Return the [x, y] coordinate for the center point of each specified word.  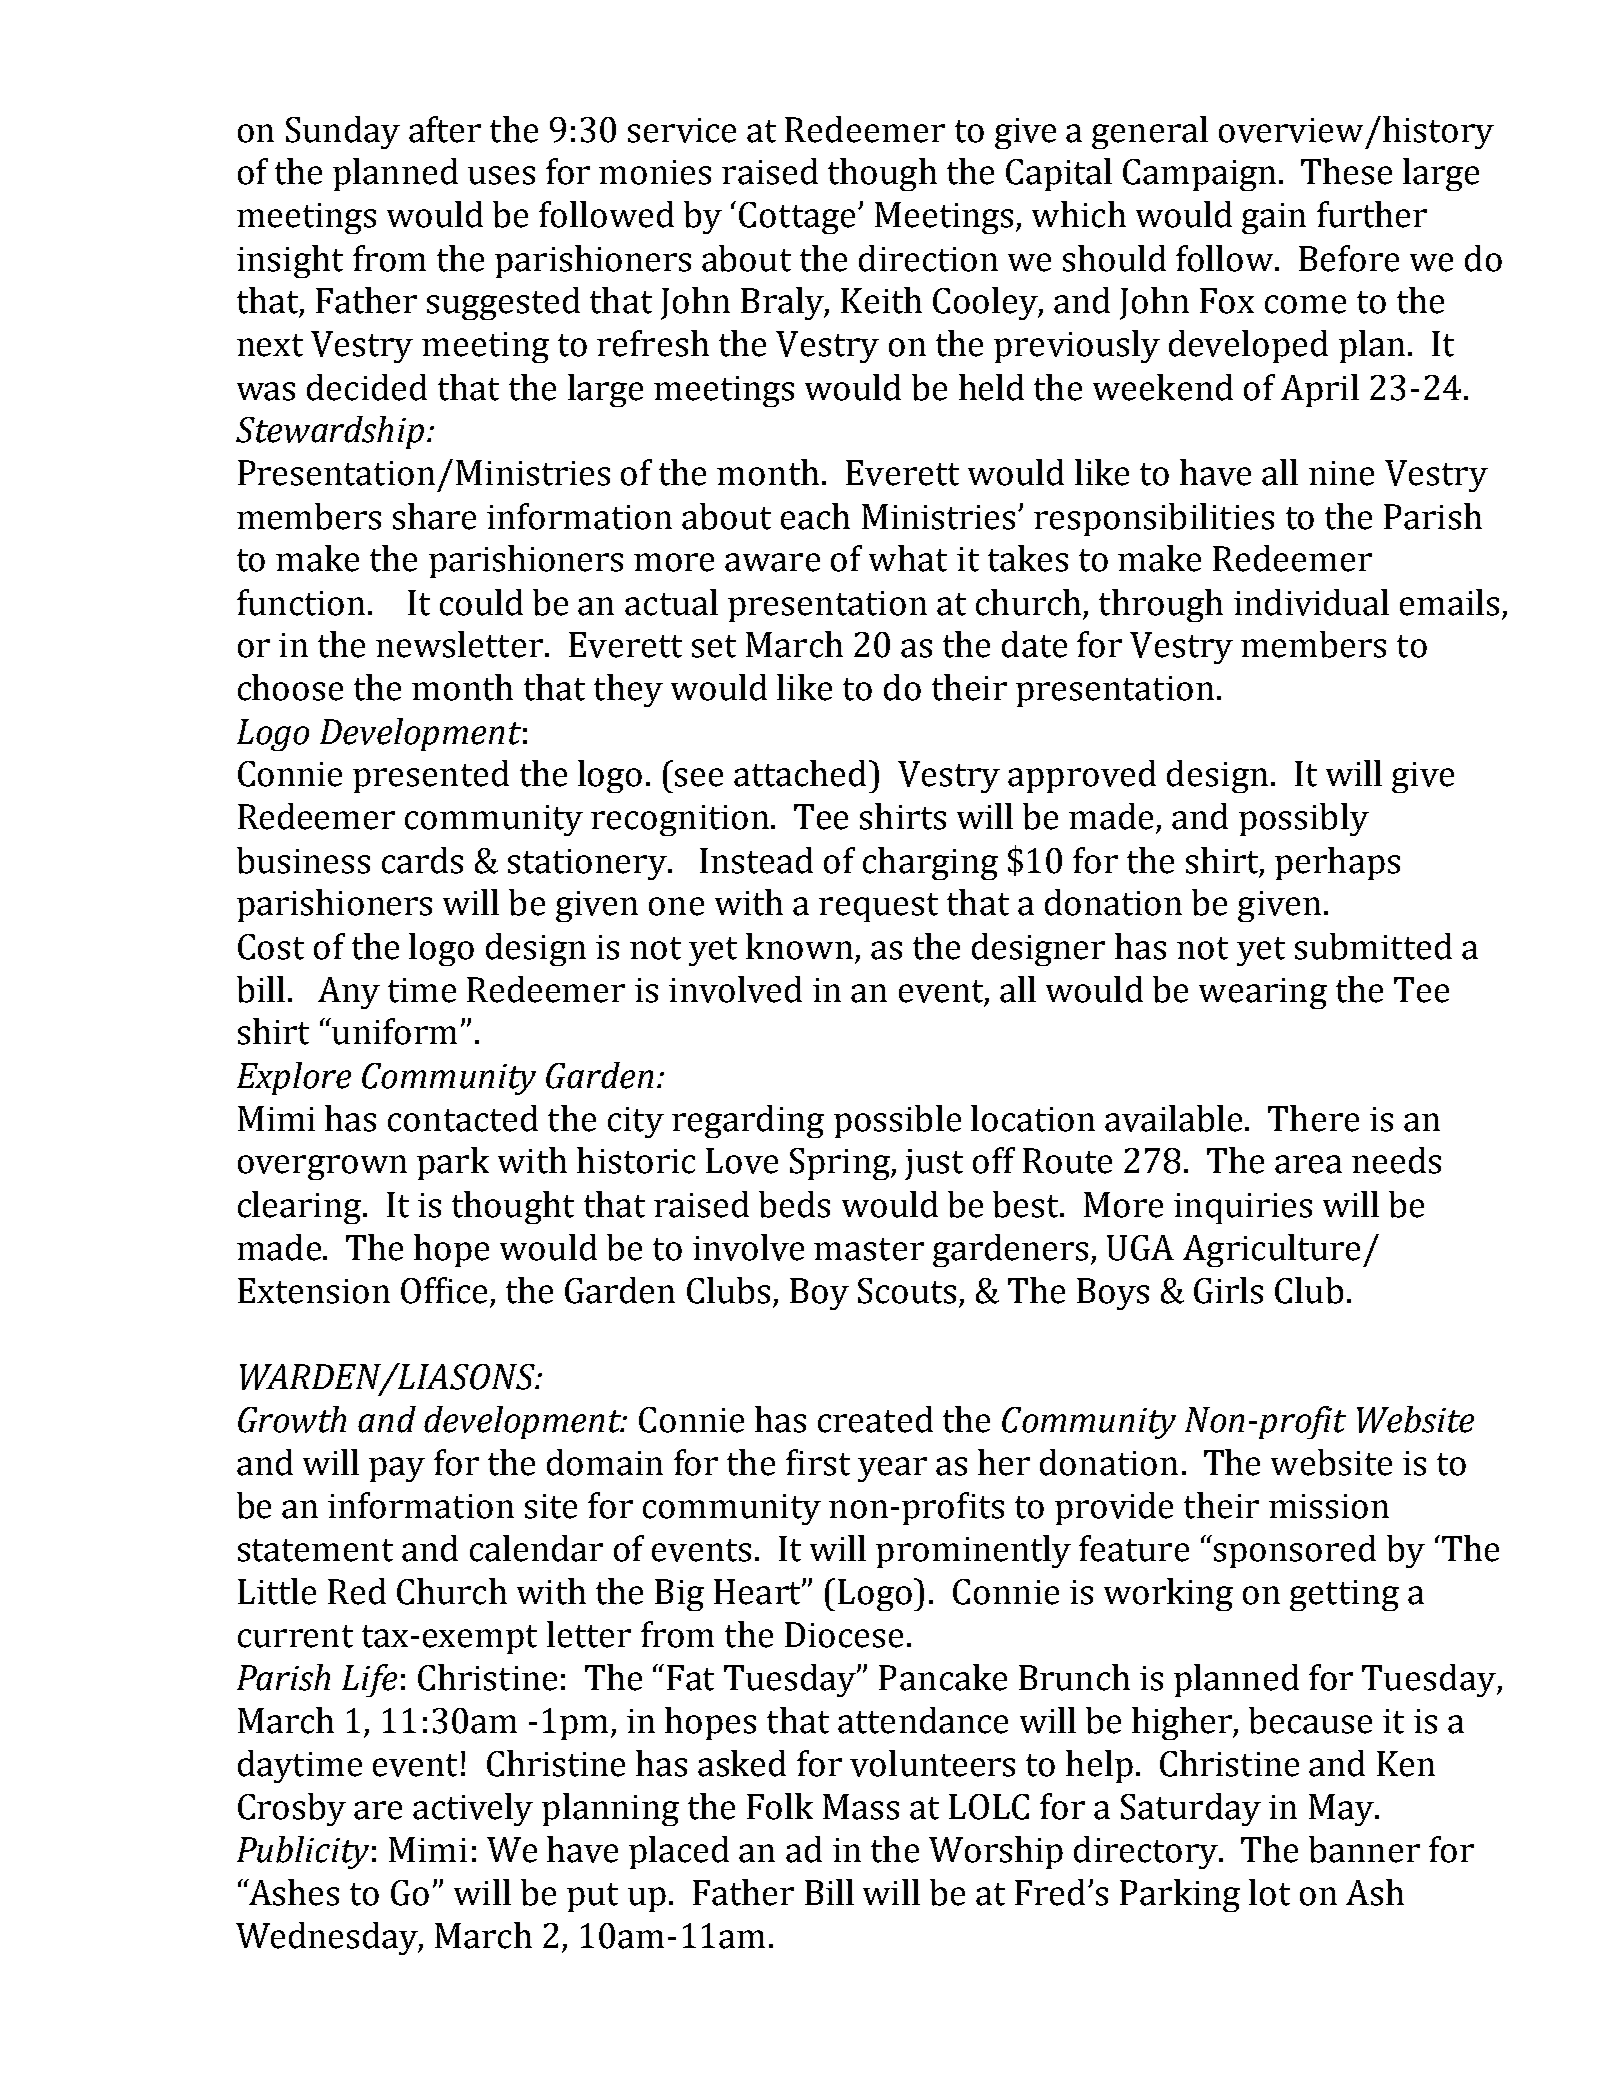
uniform [393, 1031]
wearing [1263, 993]
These [1346, 171]
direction [928, 258]
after [445, 129]
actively [473, 1809]
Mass [861, 1807]
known [799, 946]
